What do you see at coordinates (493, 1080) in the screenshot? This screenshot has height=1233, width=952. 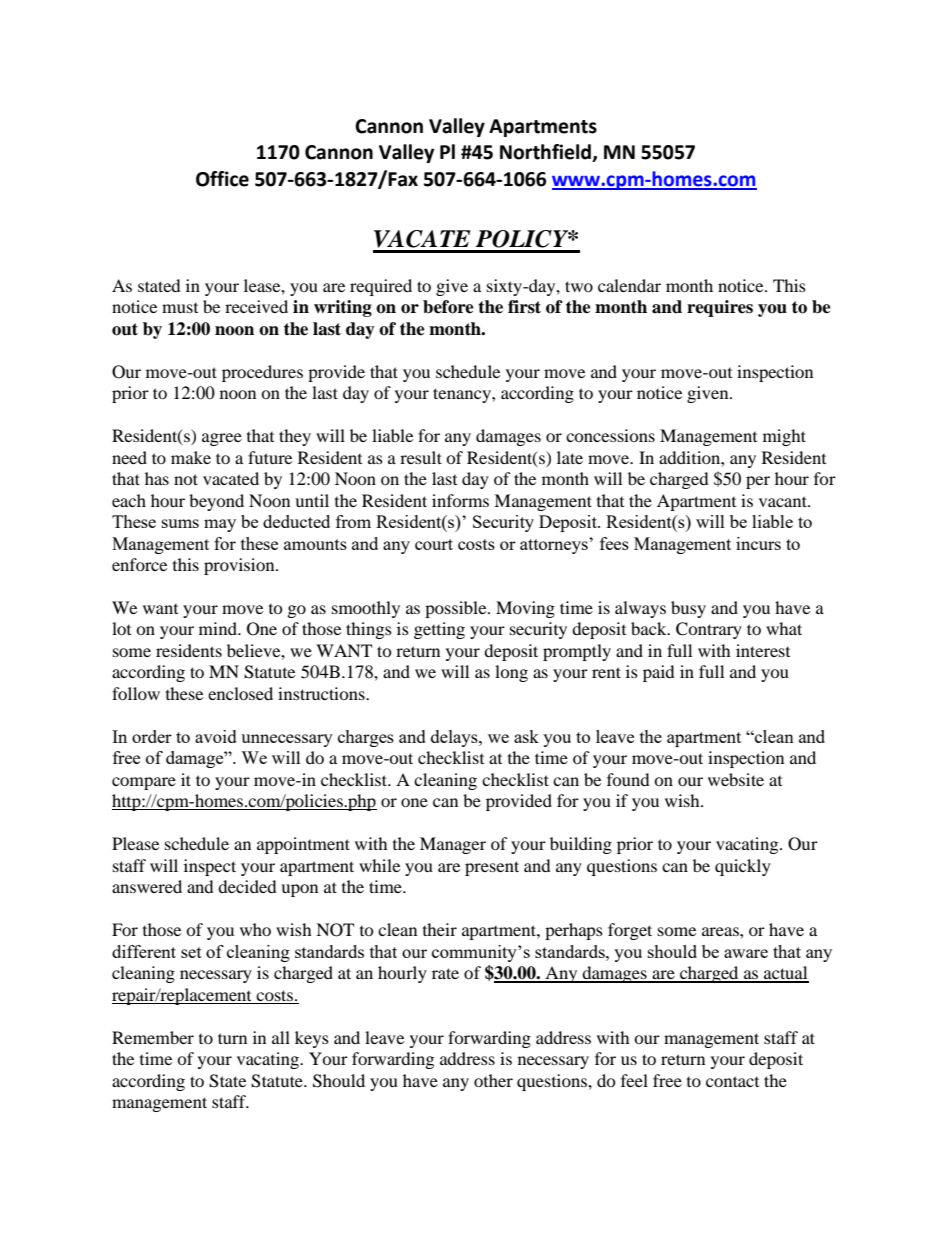 I see `other` at bounding box center [493, 1080].
